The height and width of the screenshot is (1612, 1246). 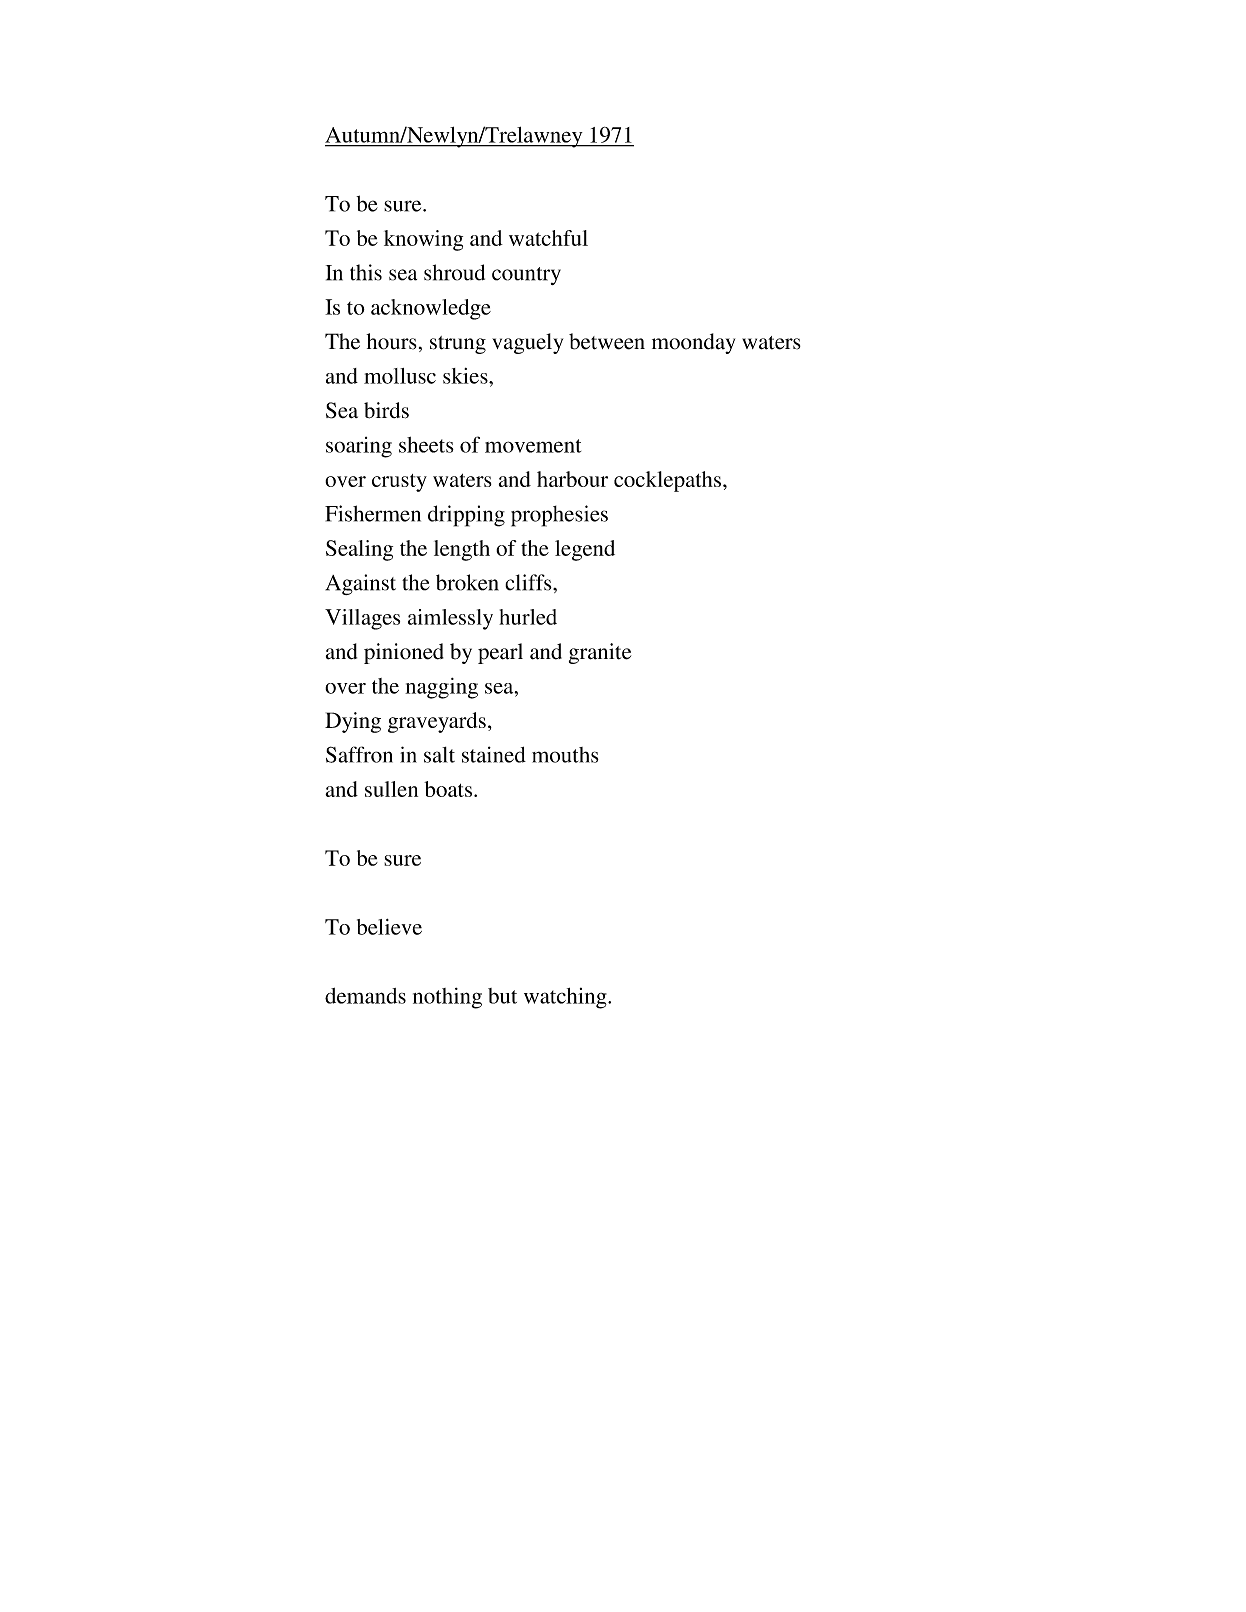 I want to click on this, so click(x=366, y=272).
